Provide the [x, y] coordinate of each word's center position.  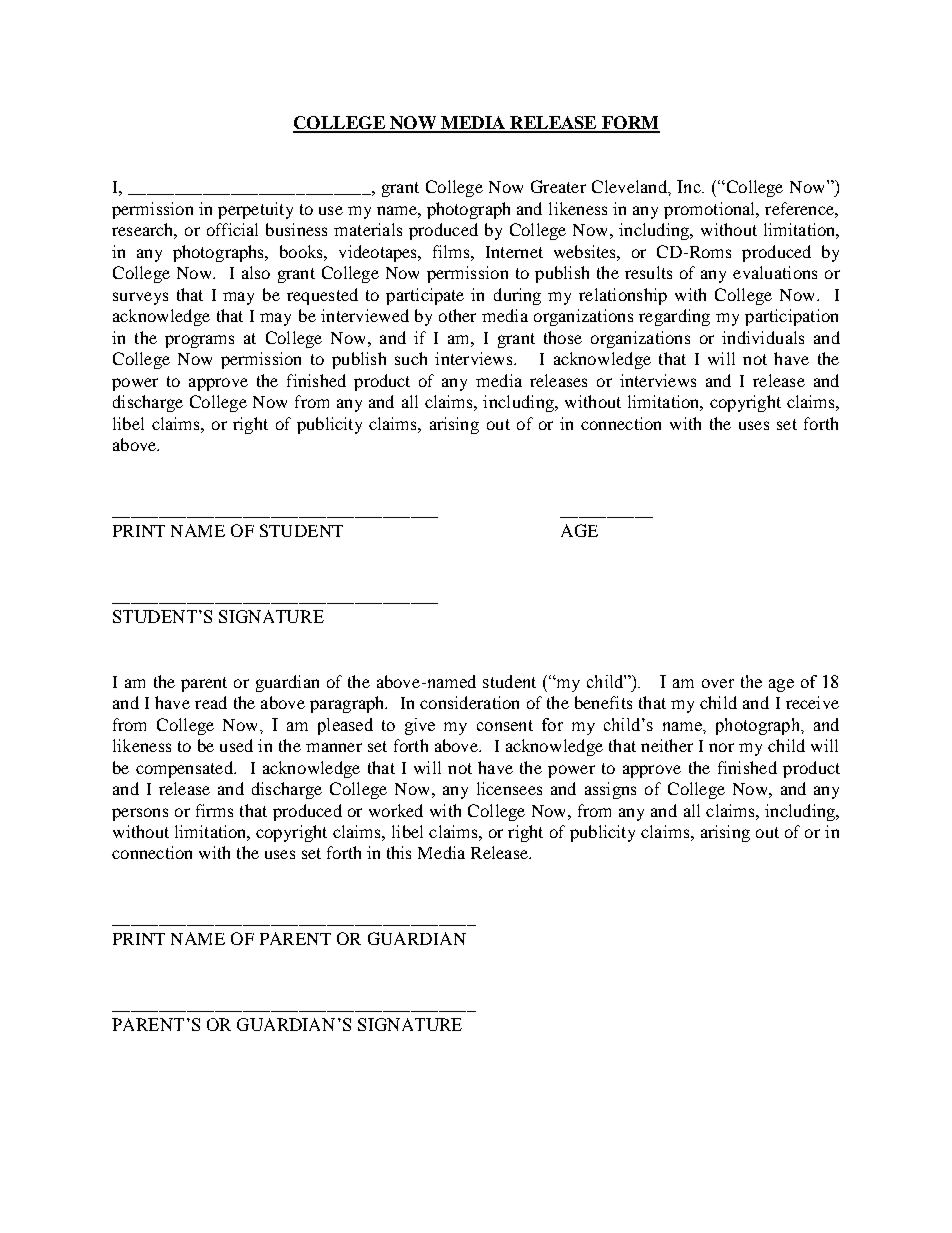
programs [199, 341]
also [256, 272]
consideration [469, 702]
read [211, 702]
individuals [763, 337]
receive [812, 702]
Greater [558, 186]
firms [214, 810]
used [236, 745]
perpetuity [255, 210]
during [517, 296]
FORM [630, 124]
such [411, 358]
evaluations [775, 272]
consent [505, 725]
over [718, 683]
